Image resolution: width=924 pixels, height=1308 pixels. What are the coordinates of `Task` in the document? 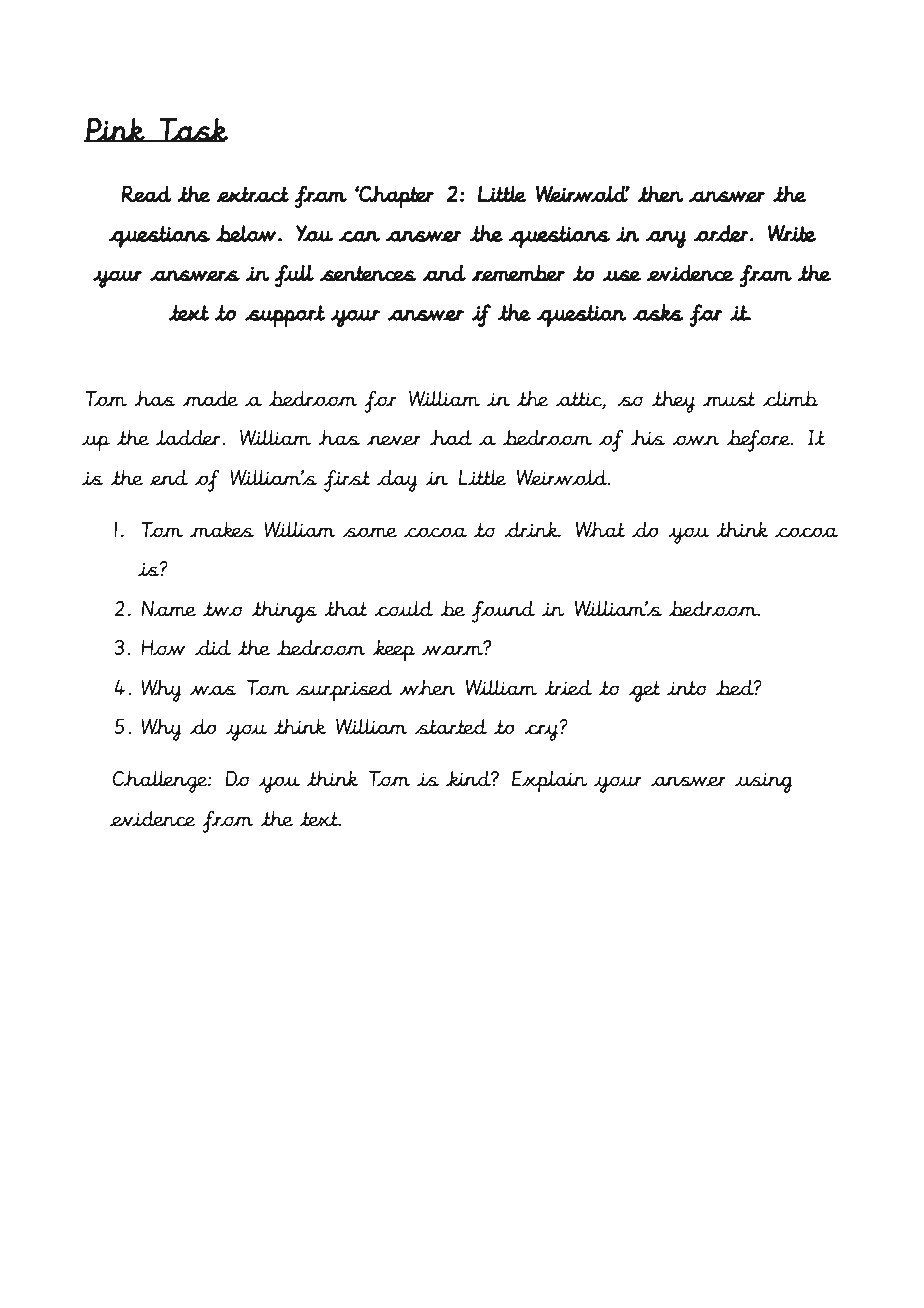 It's located at (193, 130).
